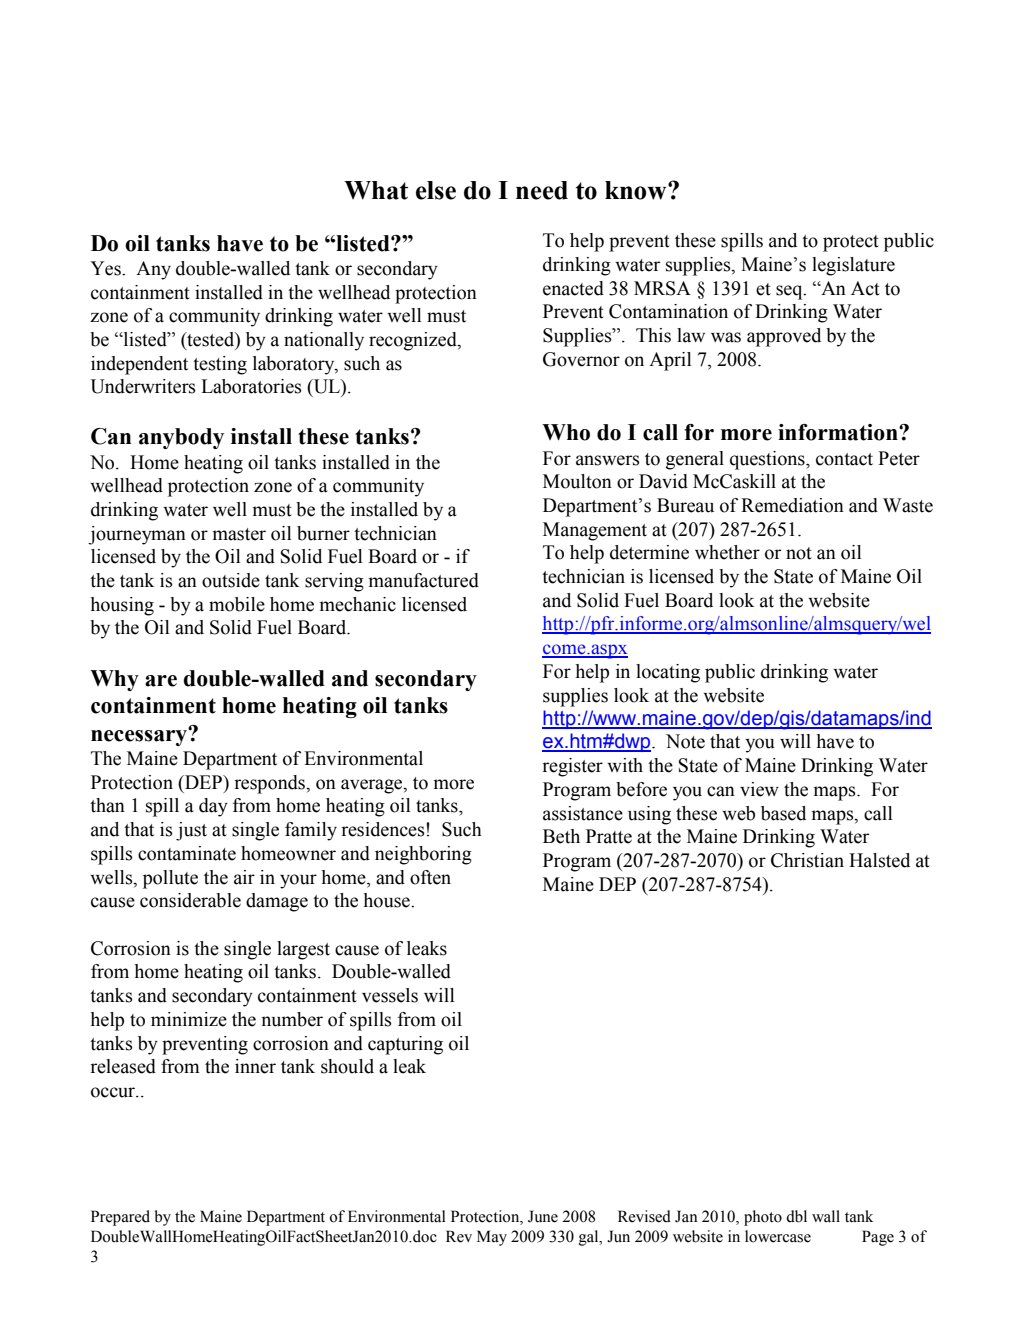 The height and width of the page is (1326, 1025). Describe the element at coordinates (542, 190) in the page. I see `need` at that location.
